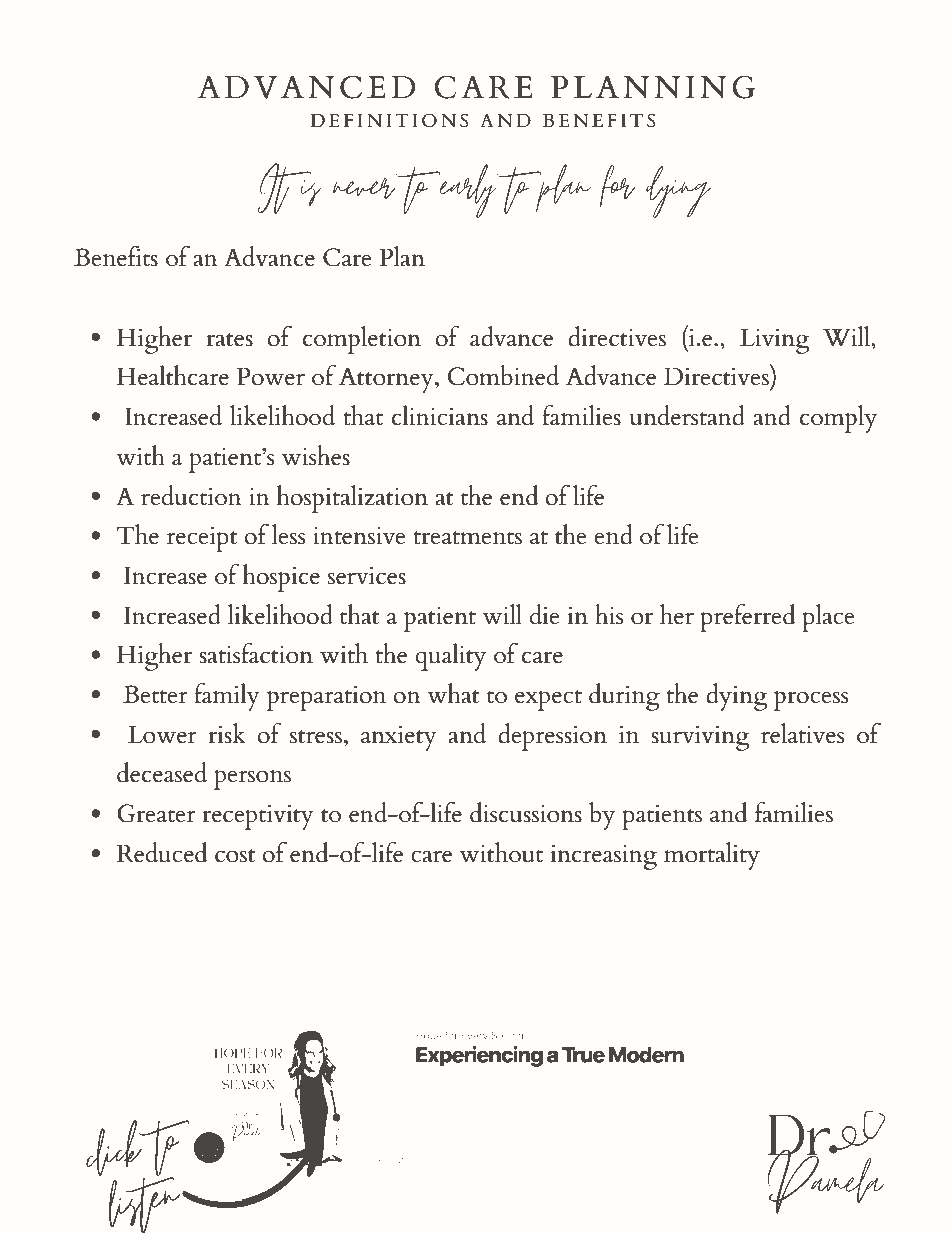 This screenshot has width=952, height=1233. Describe the element at coordinates (235, 856) in the screenshot. I see `cost` at that location.
